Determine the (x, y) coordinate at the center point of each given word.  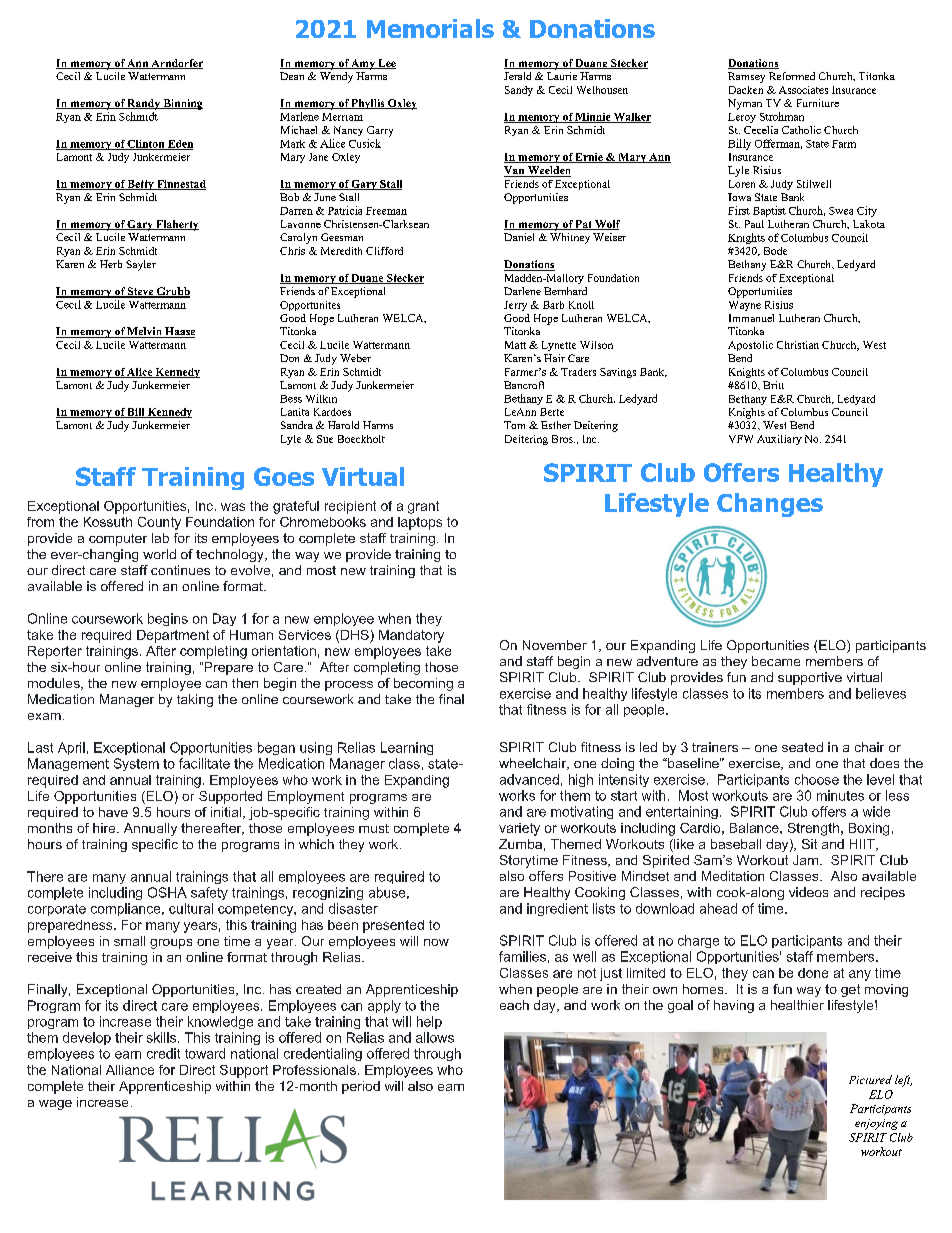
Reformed (792, 76)
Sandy (519, 91)
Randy (144, 104)
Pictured (870, 1079)
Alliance (130, 1070)
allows (435, 1037)
